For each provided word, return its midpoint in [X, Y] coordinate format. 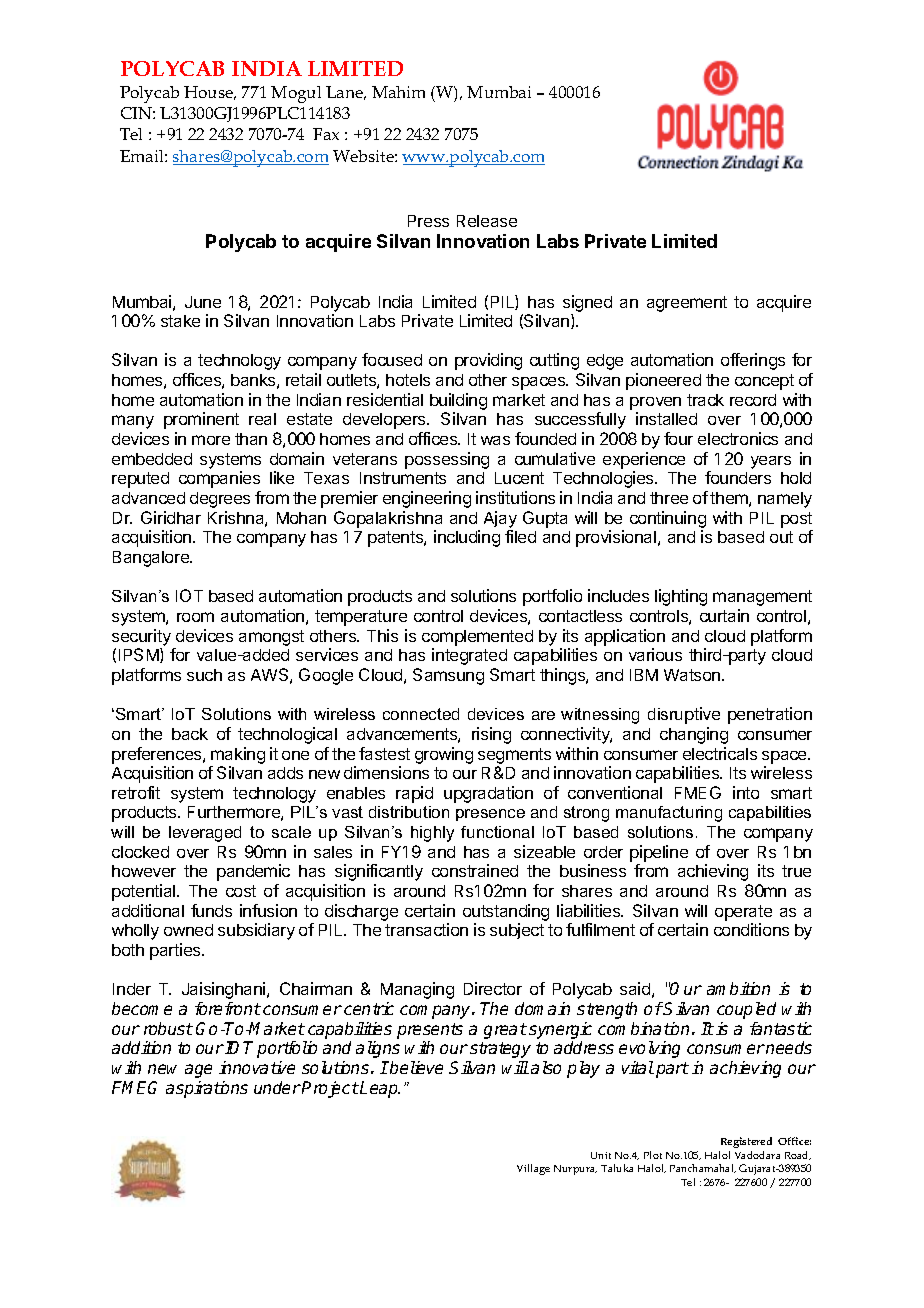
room [195, 617]
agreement [687, 304]
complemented [477, 638]
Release [487, 221]
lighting [681, 597]
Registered [746, 1142]
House [210, 93]
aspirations [207, 1089]
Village [533, 1169]
